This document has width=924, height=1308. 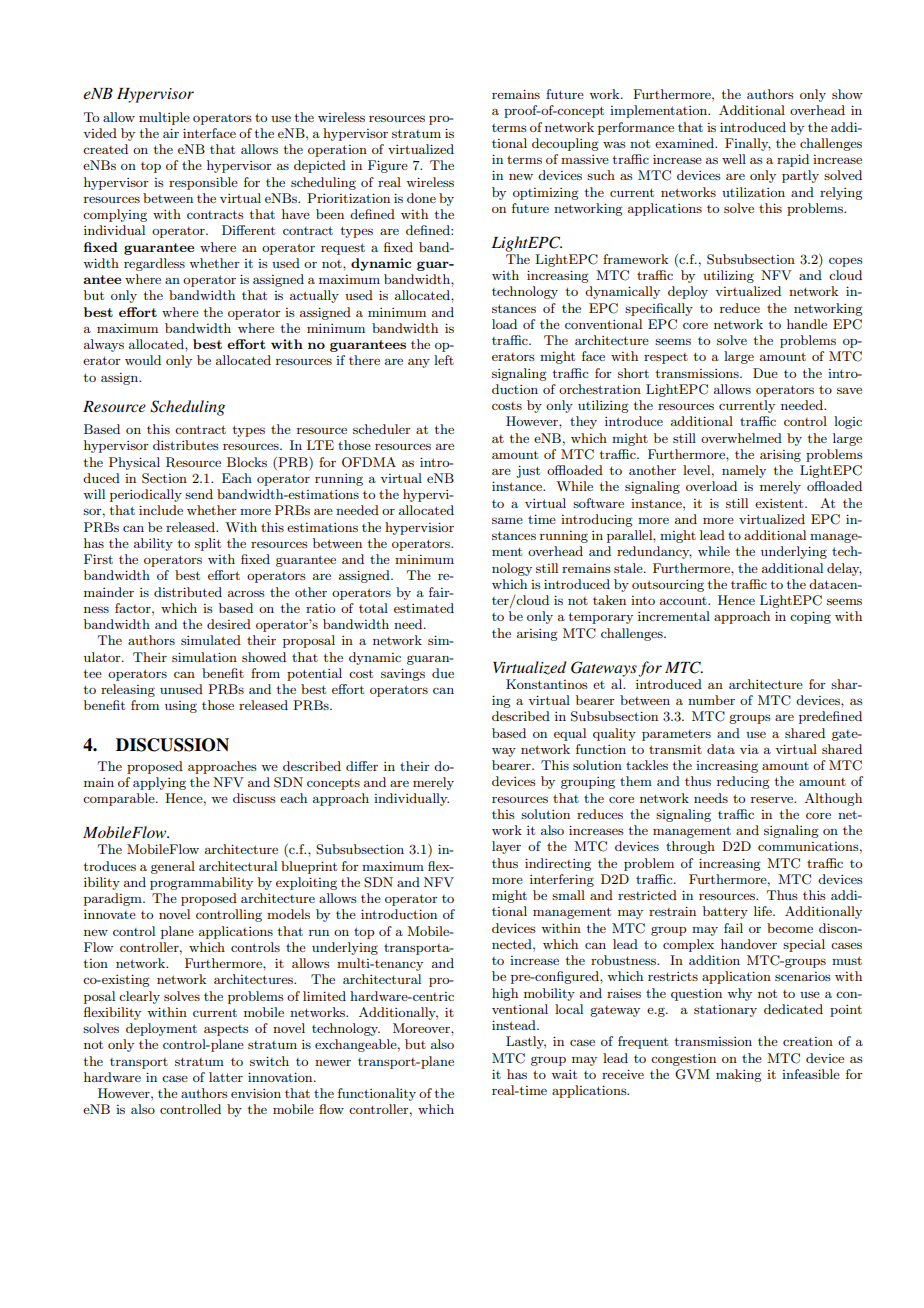 What do you see at coordinates (226, 1077) in the document?
I see `latter` at bounding box center [226, 1077].
